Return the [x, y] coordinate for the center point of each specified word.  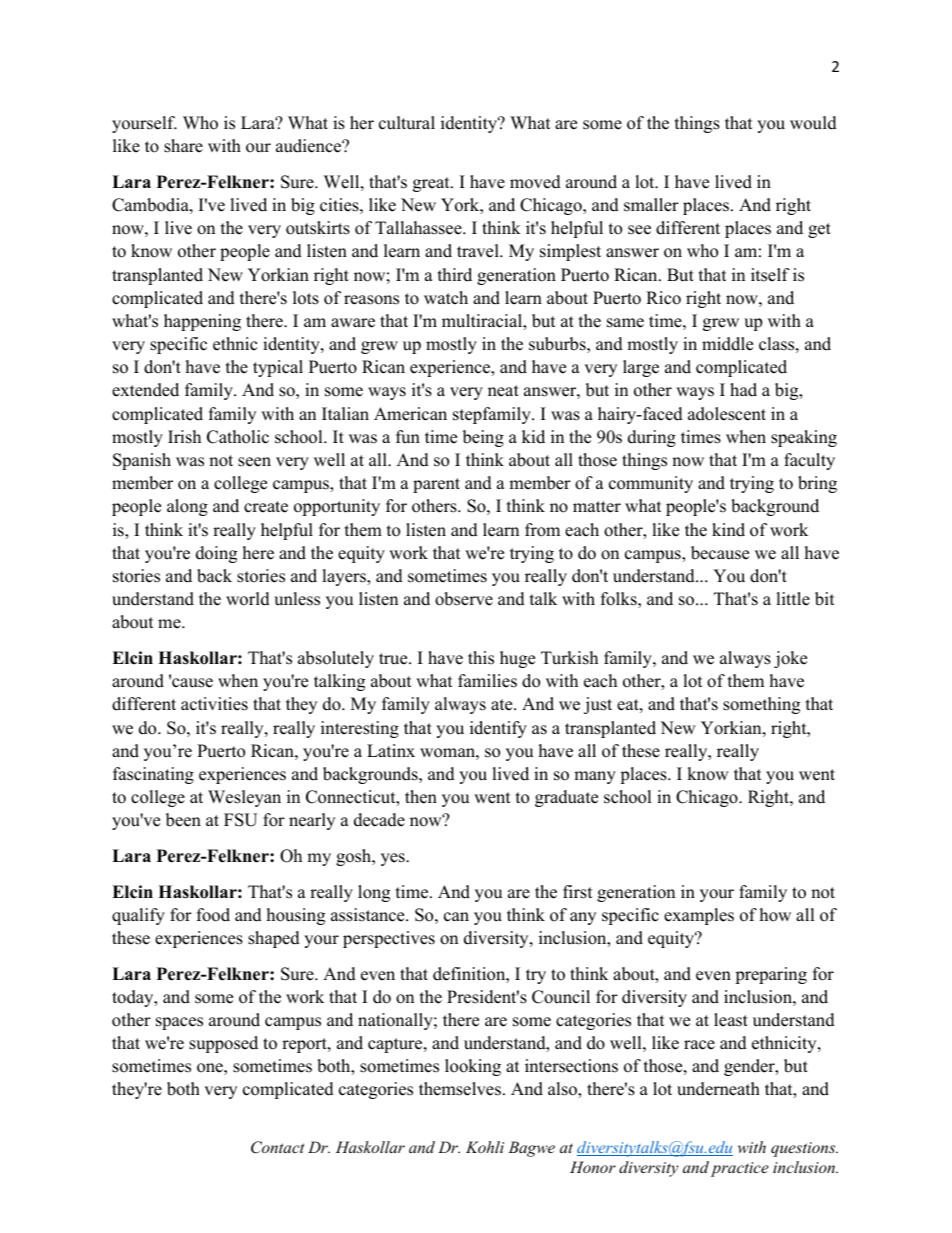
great [432, 184]
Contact [278, 1147]
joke [790, 659]
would [813, 123]
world [248, 599]
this [481, 658]
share [183, 146]
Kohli [485, 1147]
